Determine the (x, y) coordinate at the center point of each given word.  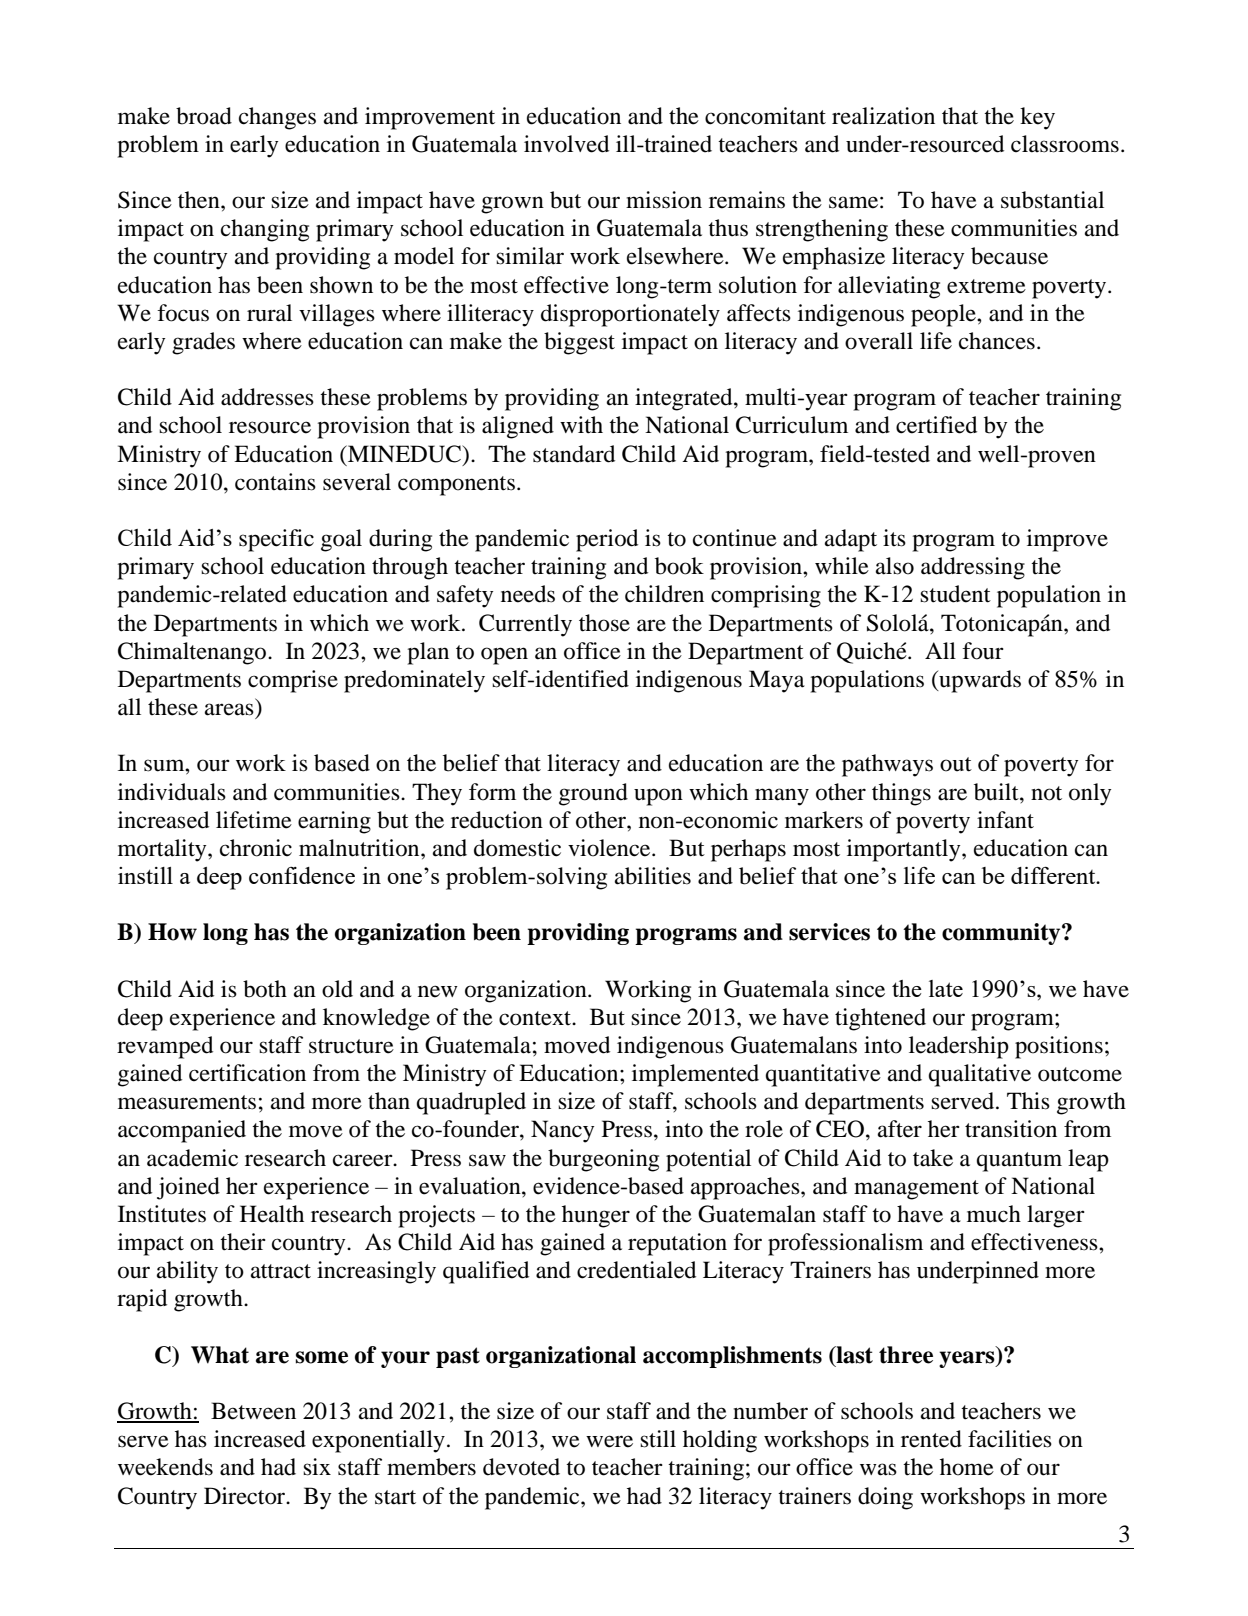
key (1037, 118)
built (997, 792)
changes (277, 118)
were (609, 1441)
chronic (256, 848)
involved (566, 144)
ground (593, 794)
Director (246, 1496)
